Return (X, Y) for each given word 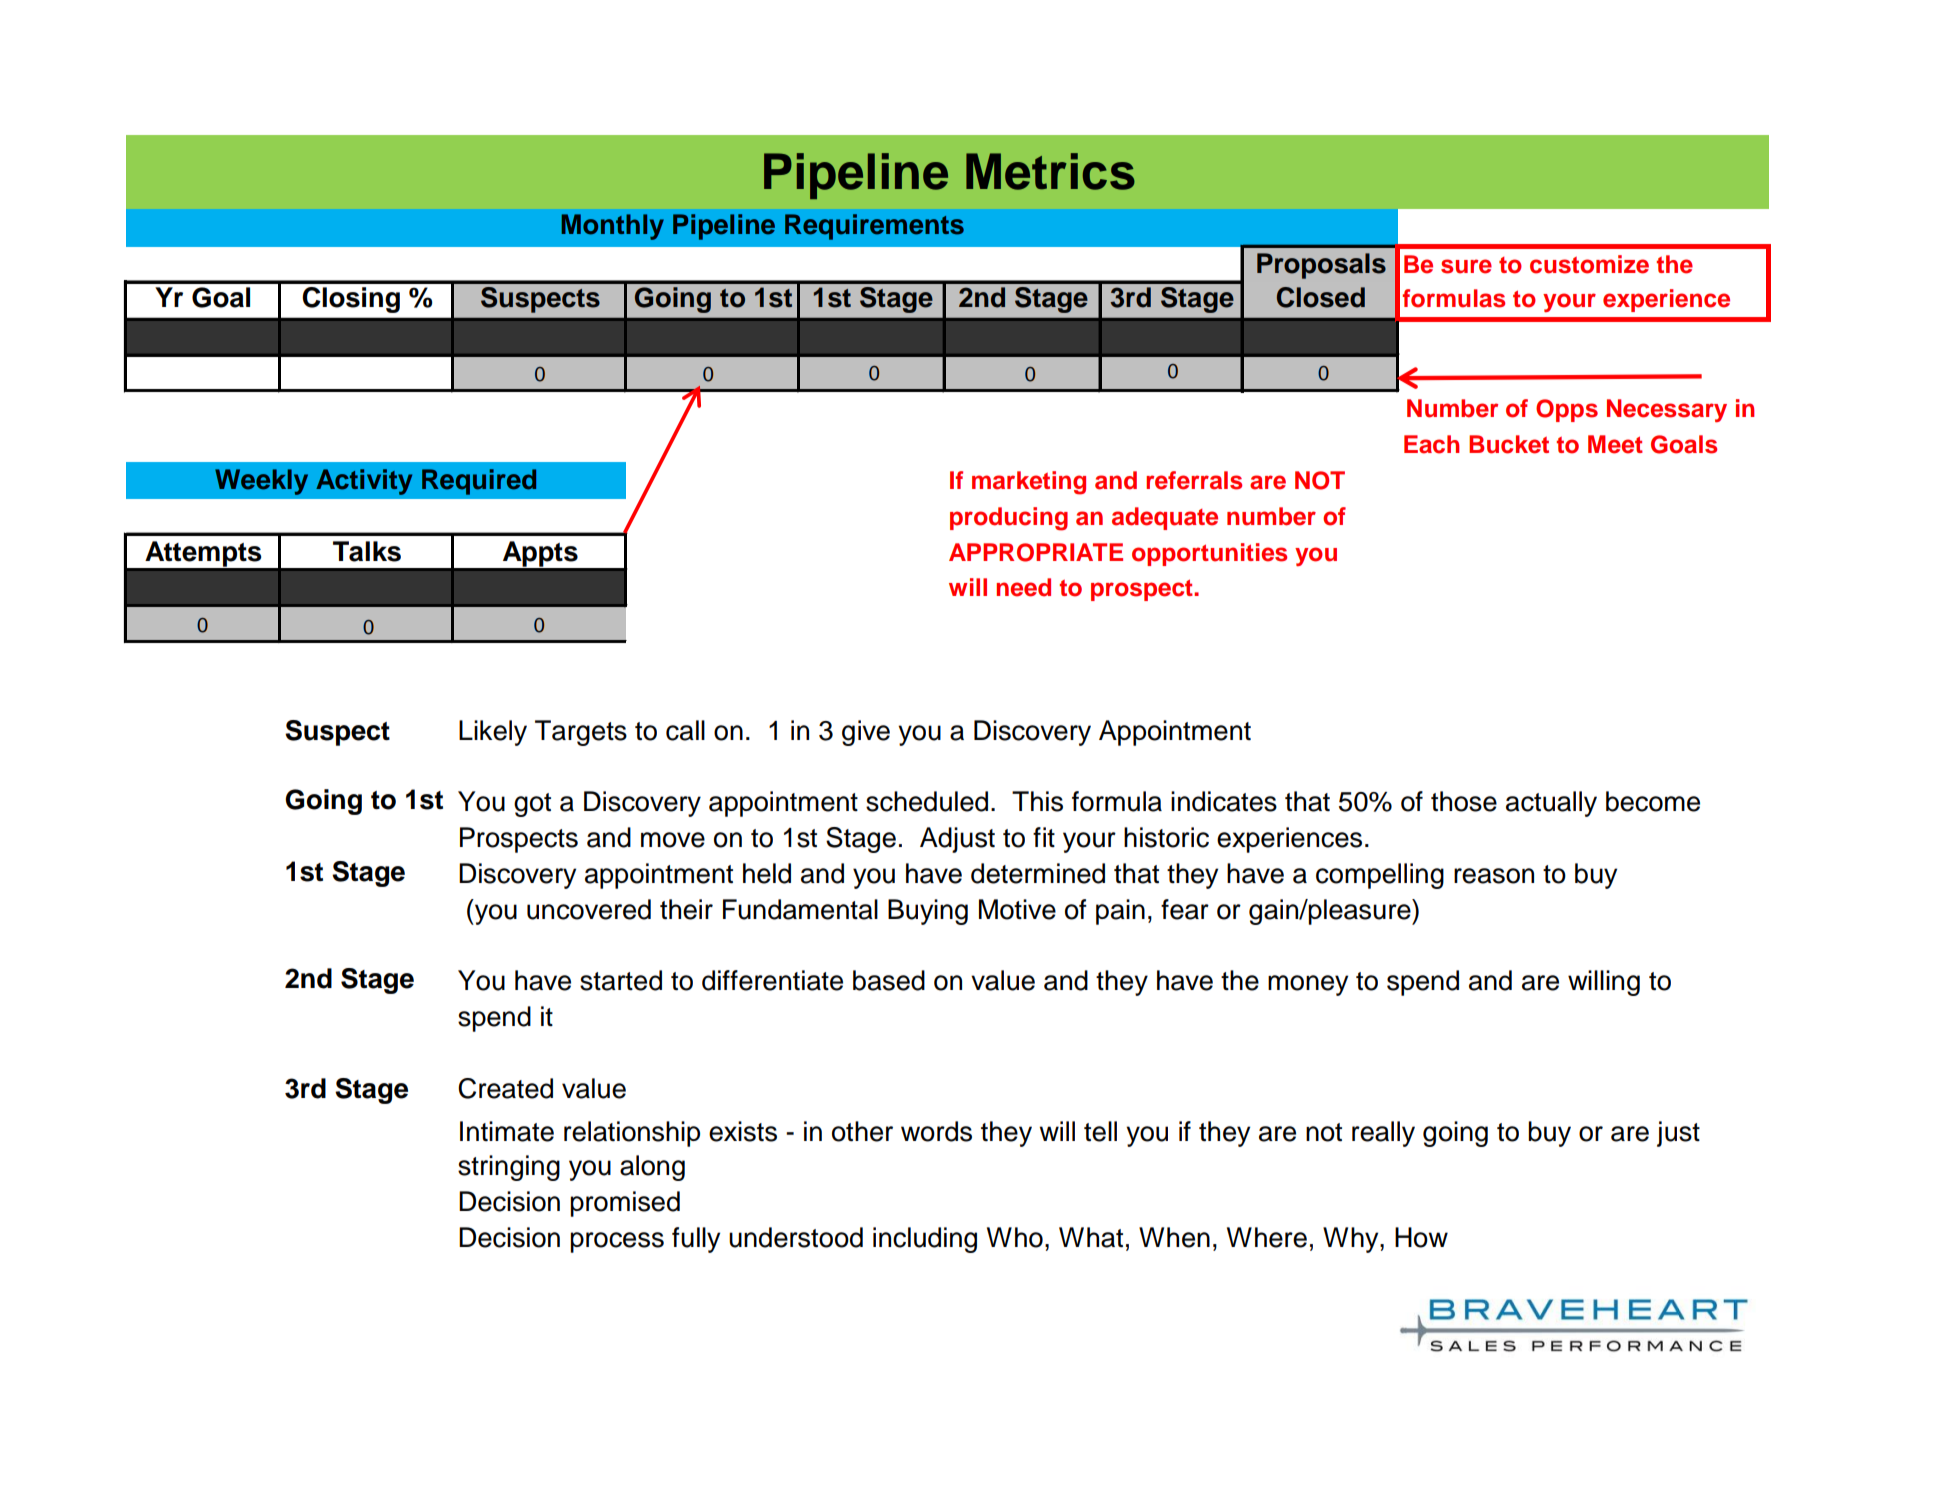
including (925, 1240)
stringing (509, 1168)
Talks (367, 551)
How (1421, 1237)
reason (1494, 876)
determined (1038, 873)
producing (1009, 519)
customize (1589, 264)
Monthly (612, 227)
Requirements (874, 227)
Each (1431, 444)
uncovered (589, 909)
